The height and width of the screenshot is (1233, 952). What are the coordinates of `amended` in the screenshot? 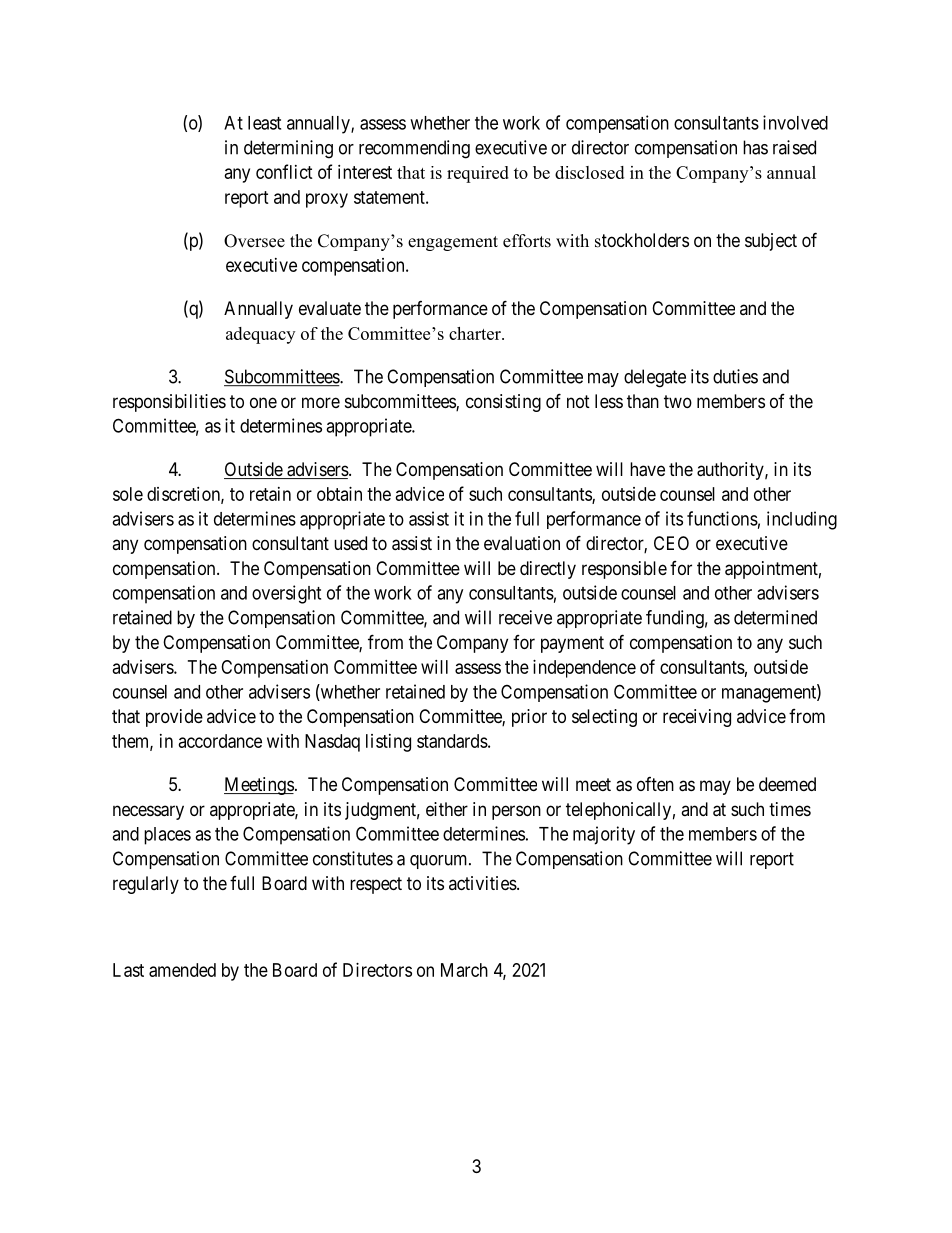 It's located at (182, 970).
